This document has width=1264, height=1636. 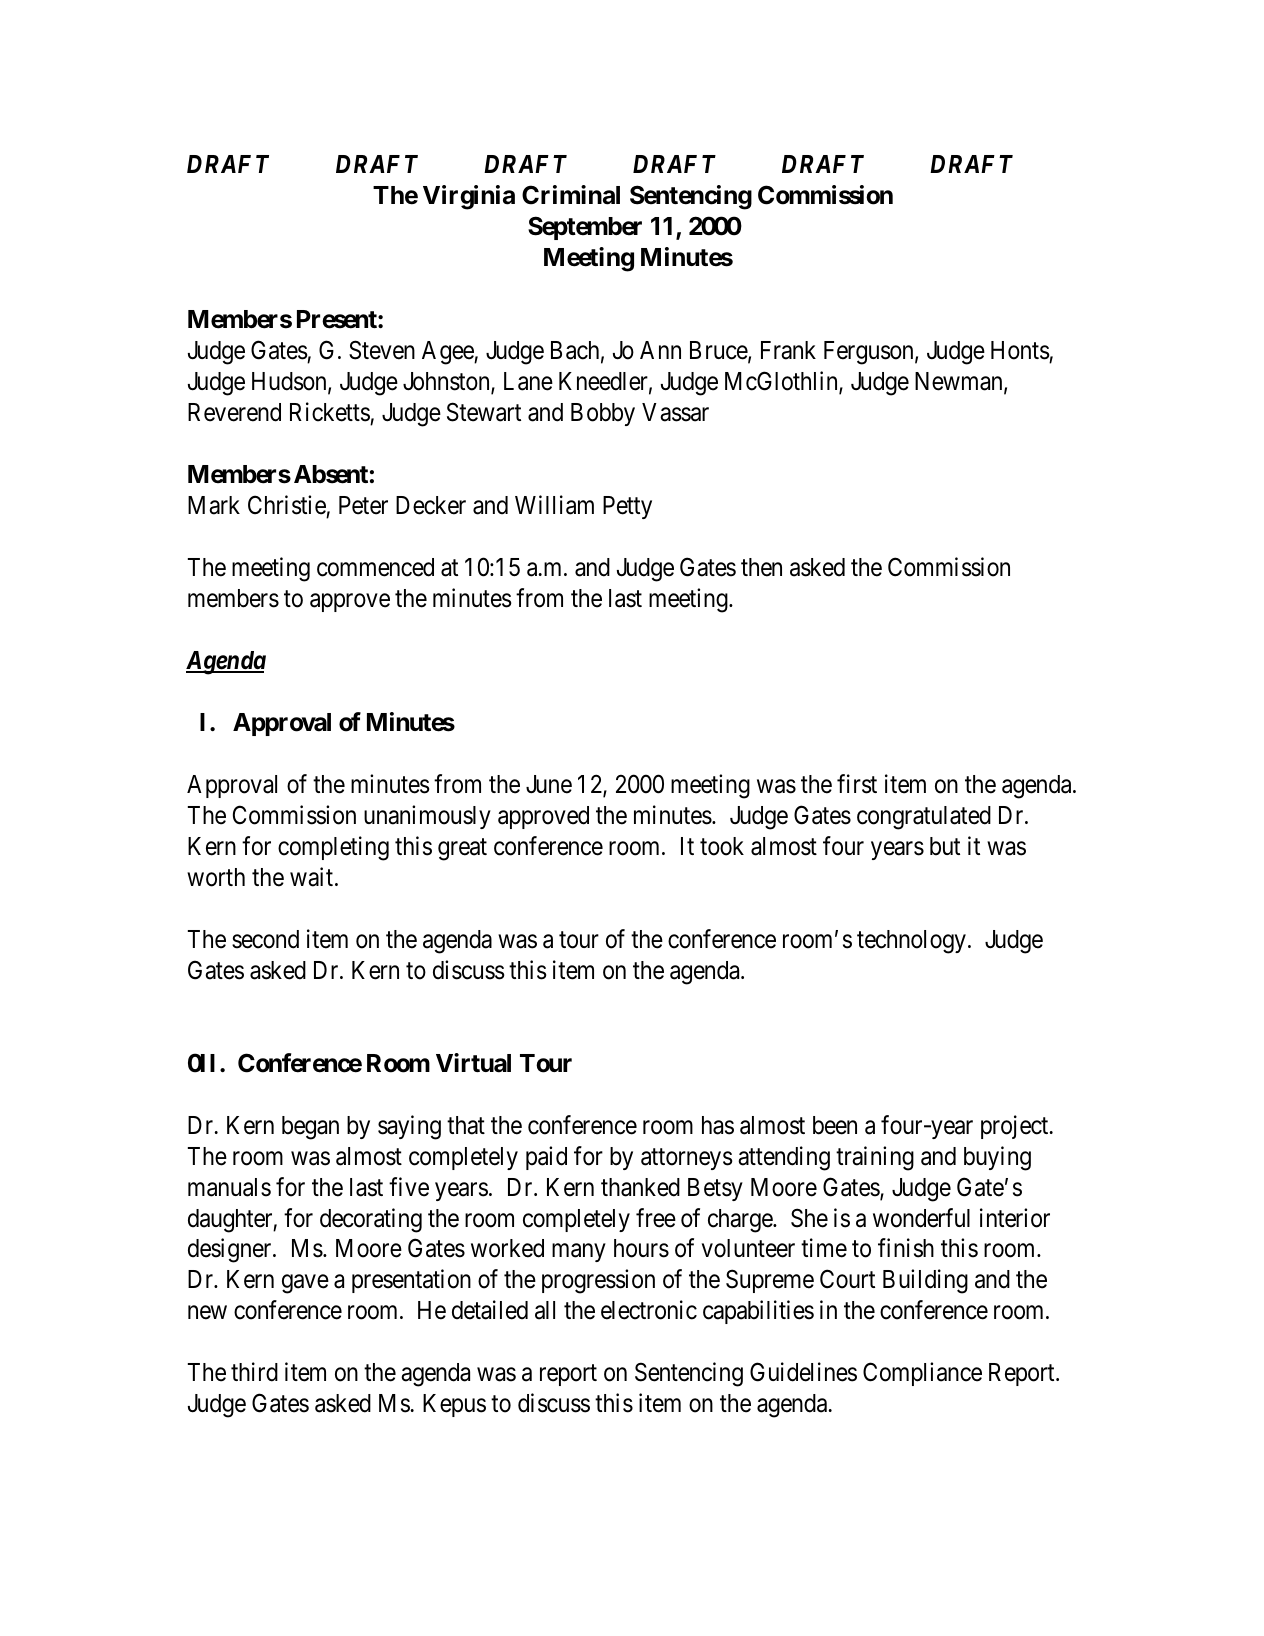 I want to click on Virginia, so click(x=469, y=197).
